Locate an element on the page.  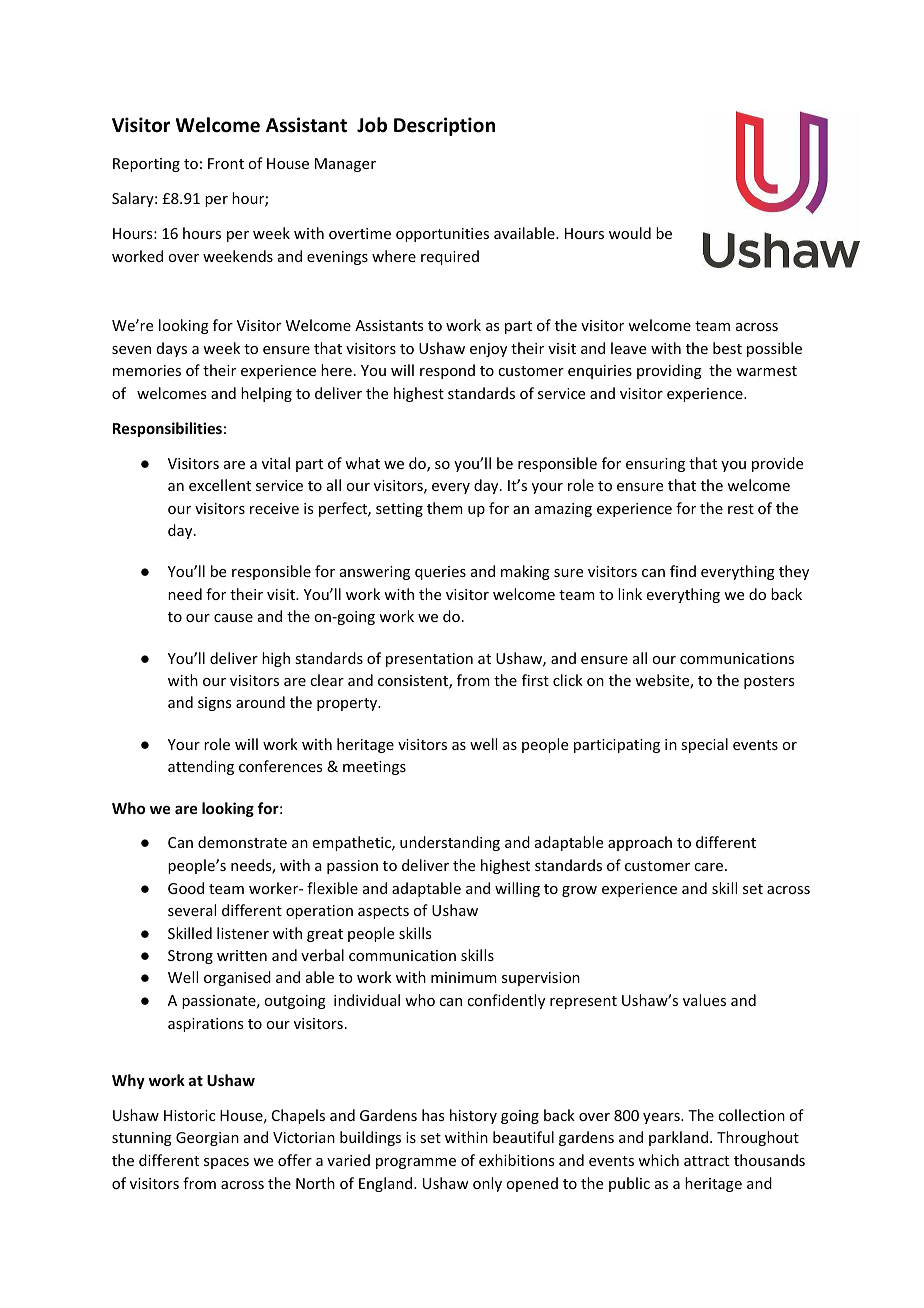
rest is located at coordinates (741, 509).
